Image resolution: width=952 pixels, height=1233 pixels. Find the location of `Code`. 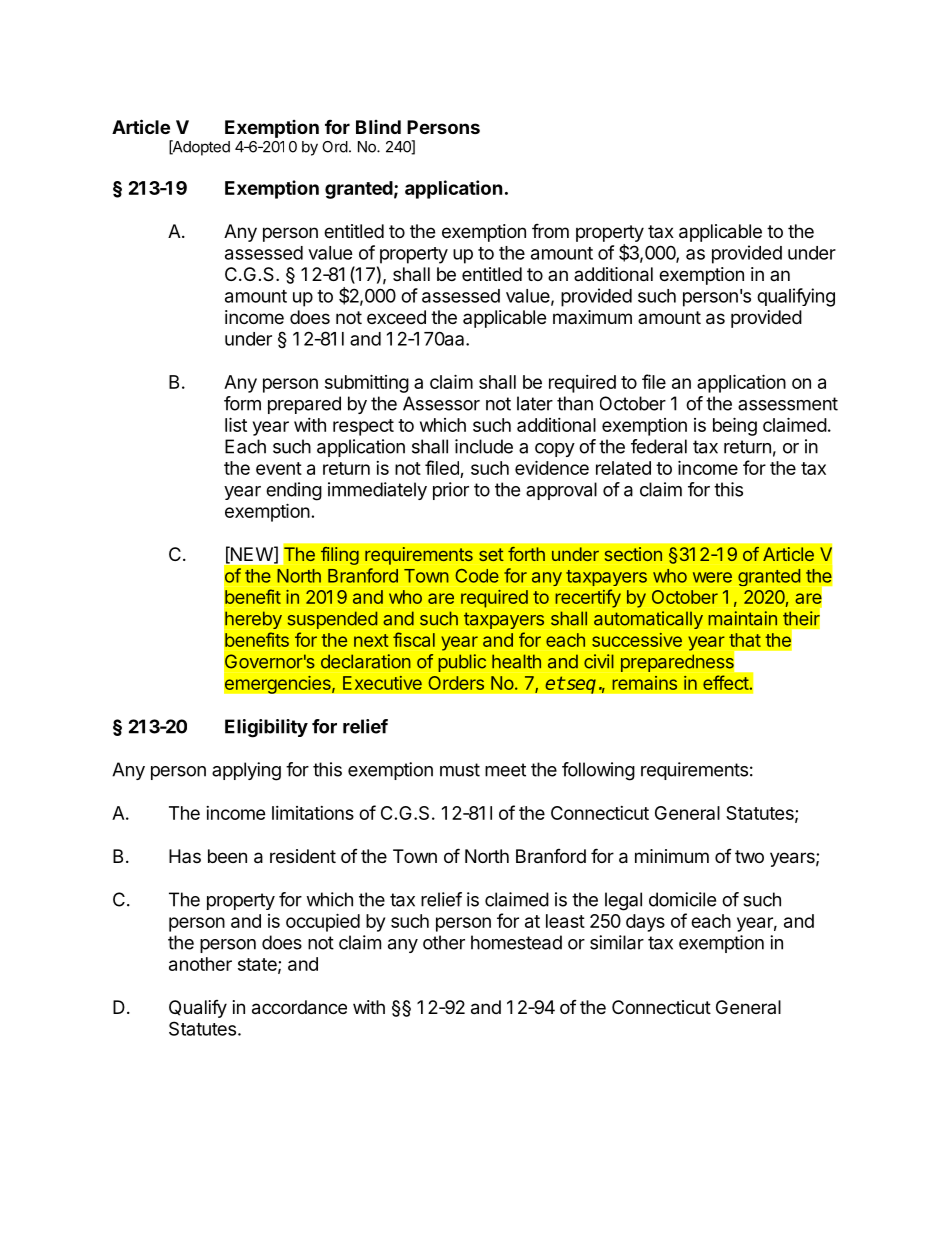

Code is located at coordinates (477, 576).
